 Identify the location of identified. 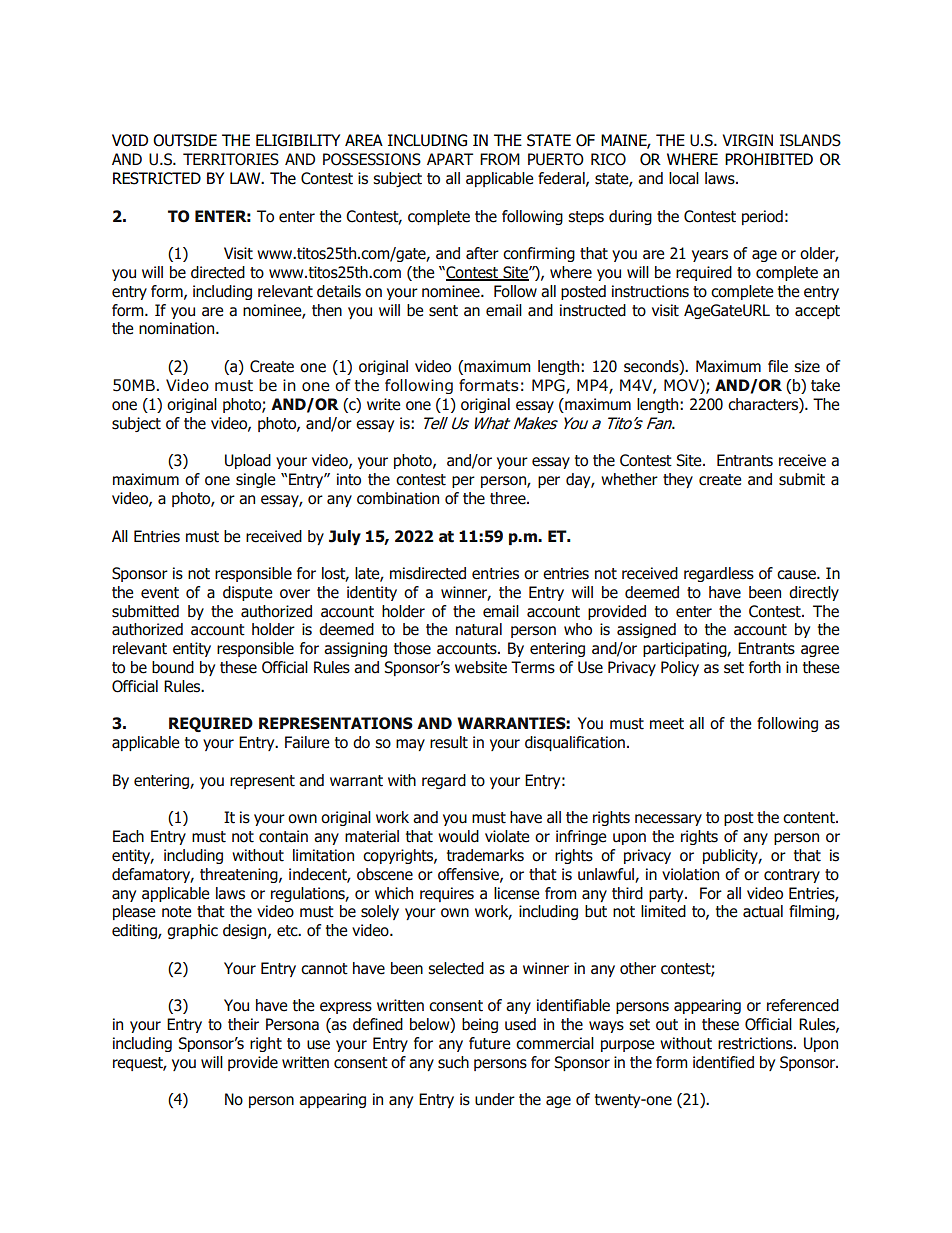
(723, 1062).
